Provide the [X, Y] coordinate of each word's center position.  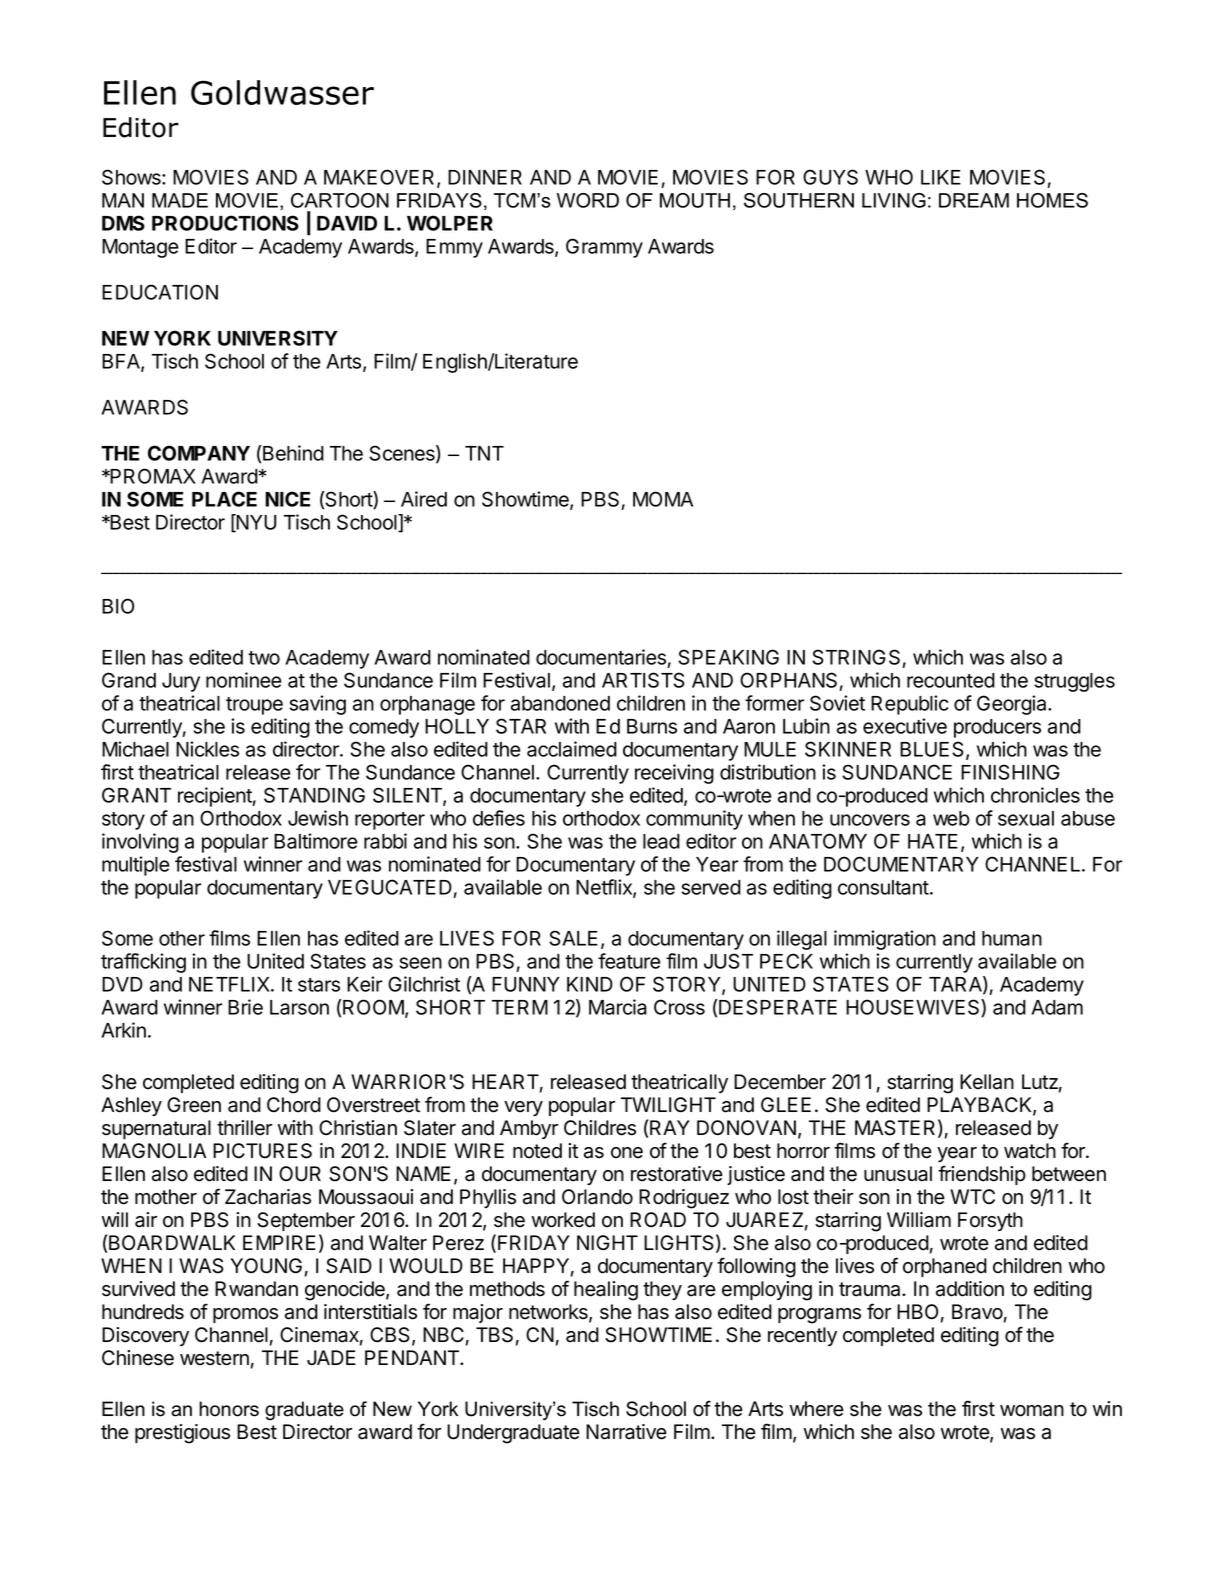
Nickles [207, 749]
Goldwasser [282, 92]
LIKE [941, 177]
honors [229, 1409]
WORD [588, 200]
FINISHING [1010, 772]
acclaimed [572, 749]
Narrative [626, 1432]
